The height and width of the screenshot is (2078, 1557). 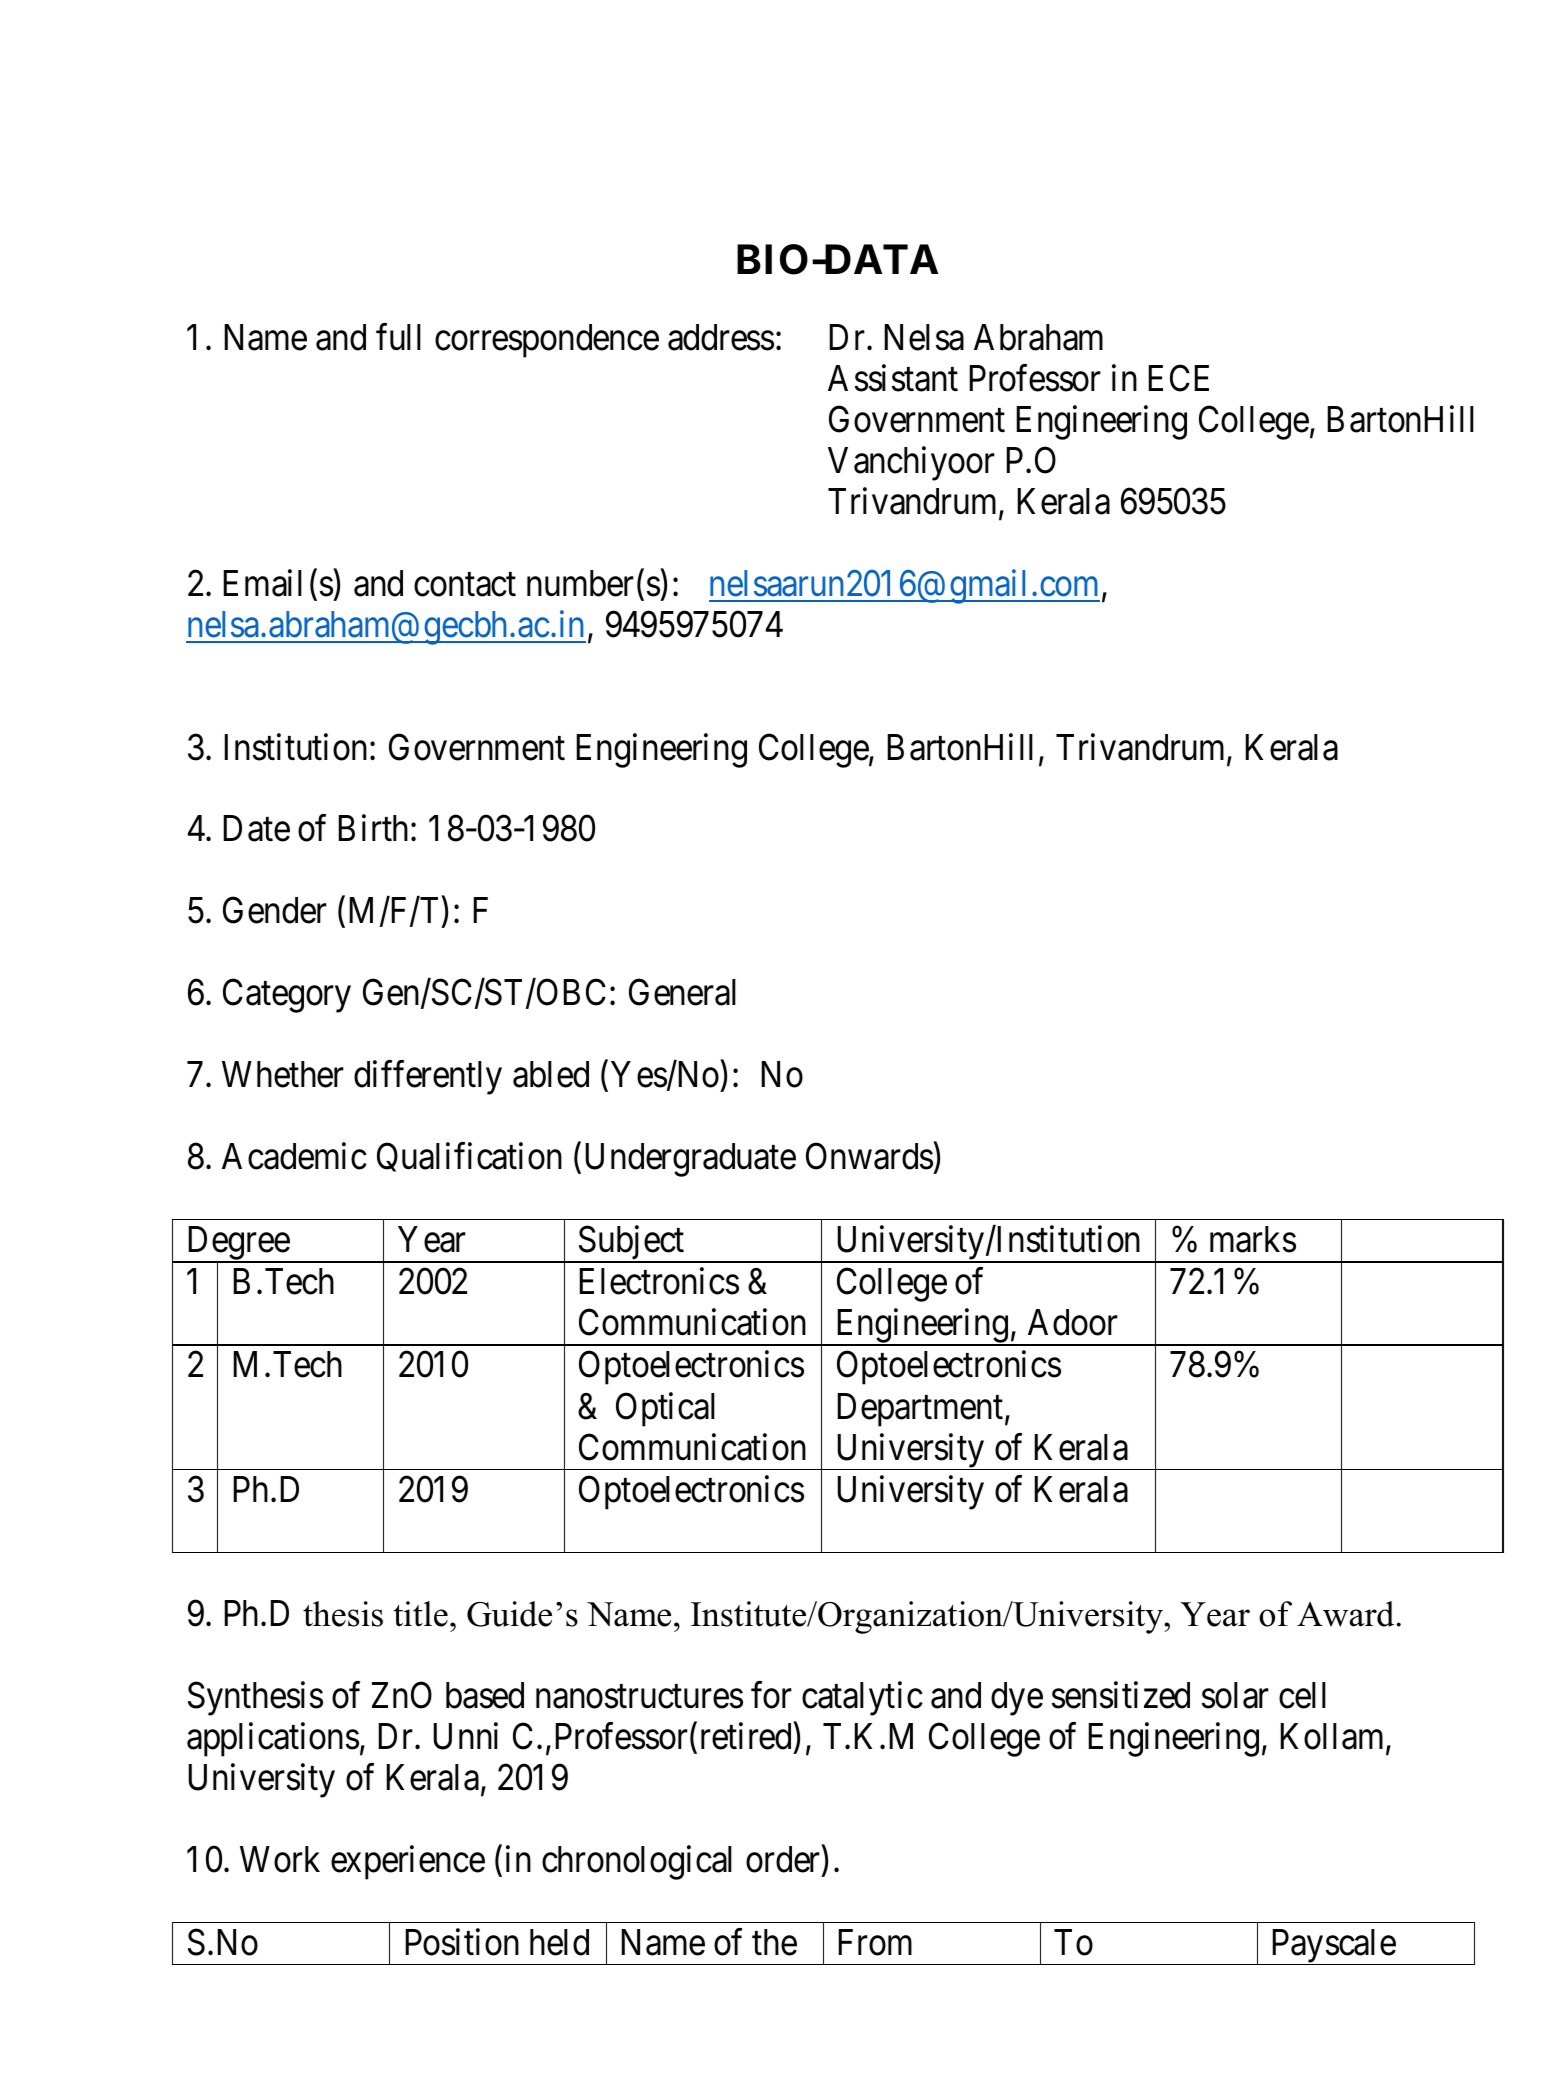 What do you see at coordinates (682, 992) in the screenshot?
I see `General` at bounding box center [682, 992].
